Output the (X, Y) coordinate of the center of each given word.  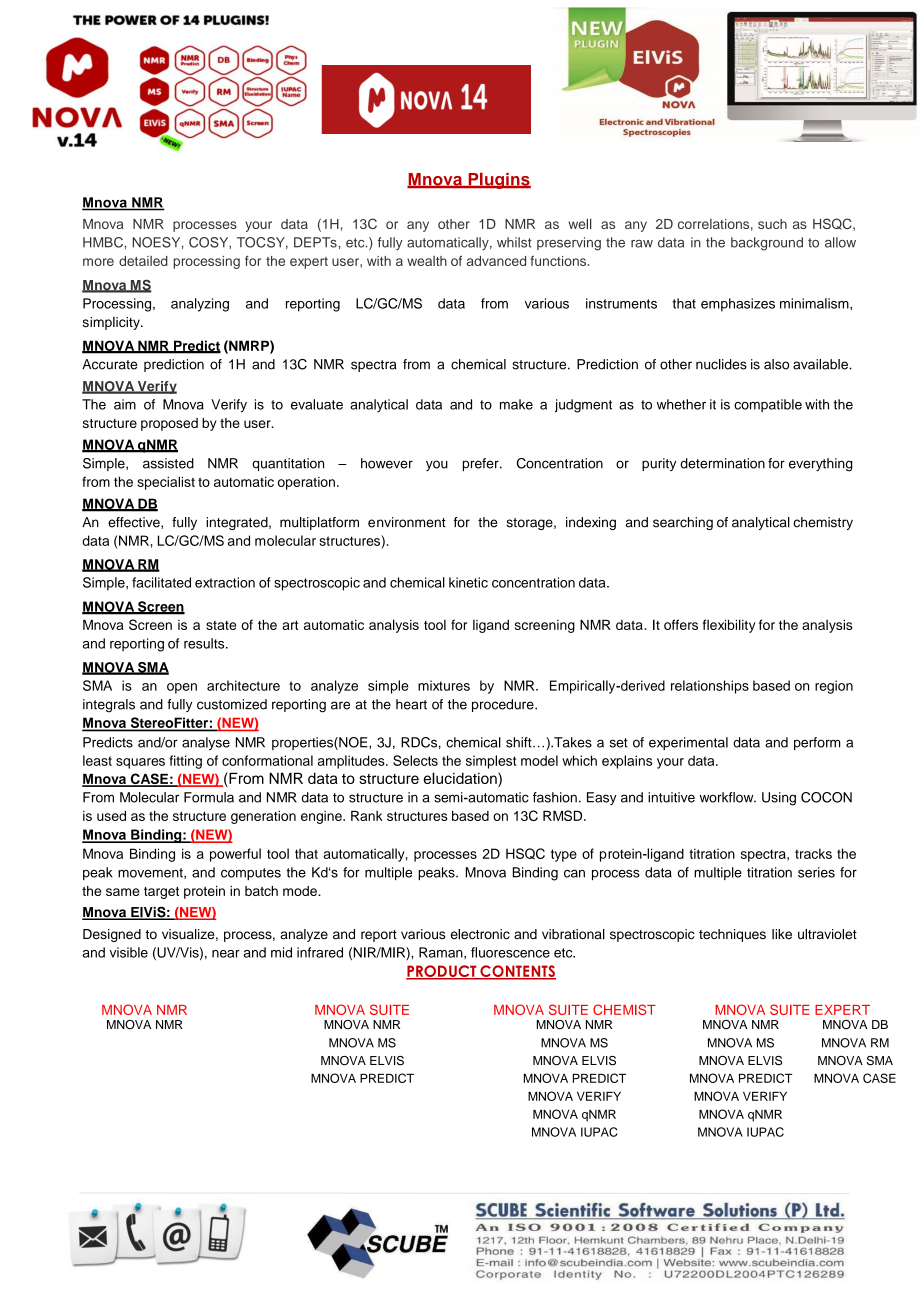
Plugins (498, 181)
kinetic (468, 582)
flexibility (729, 626)
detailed (143, 261)
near (226, 954)
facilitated (161, 582)
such (772, 224)
